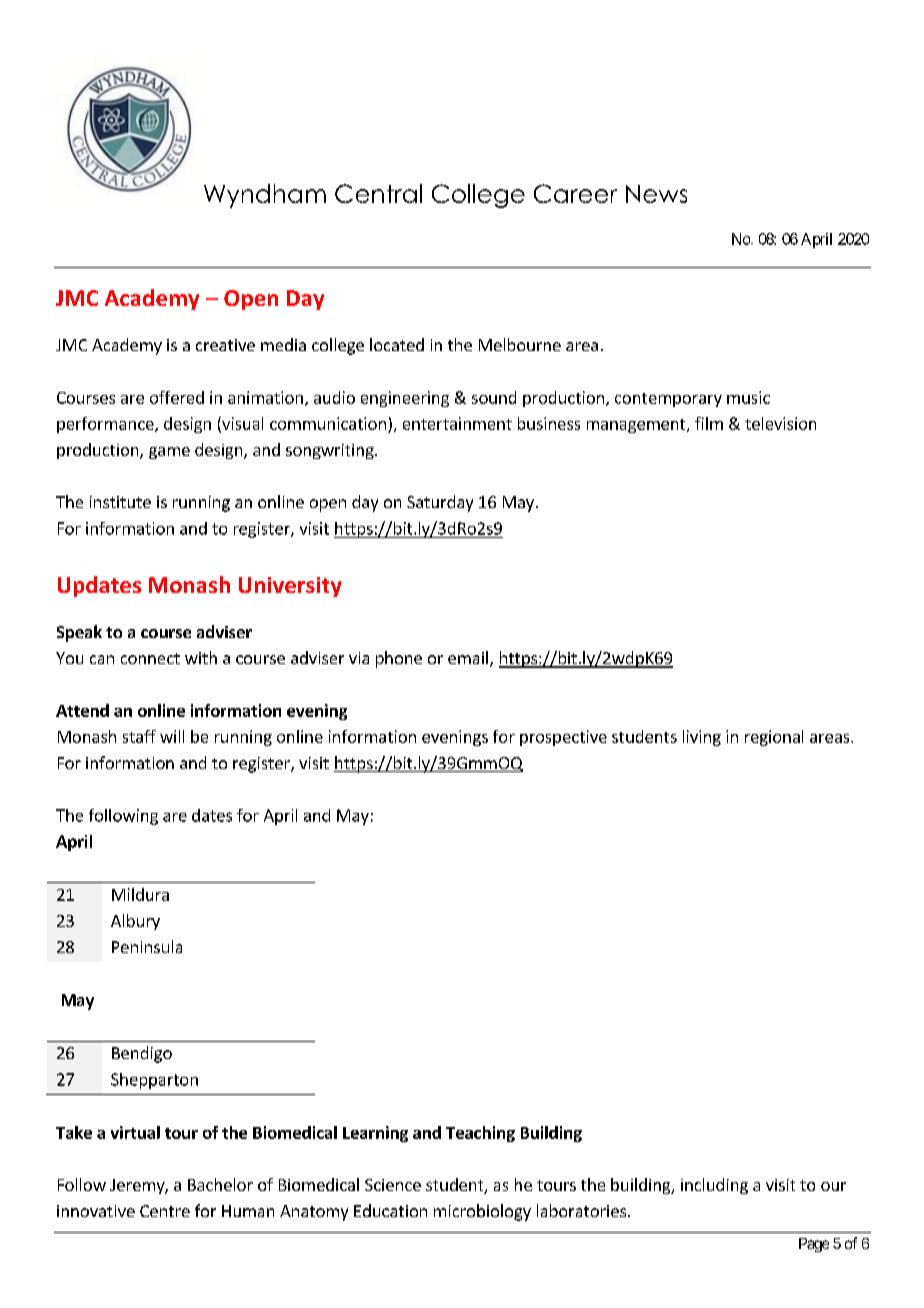 Image resolution: width=924 pixels, height=1308 pixels. What do you see at coordinates (709, 423) in the page?
I see `film` at bounding box center [709, 423].
